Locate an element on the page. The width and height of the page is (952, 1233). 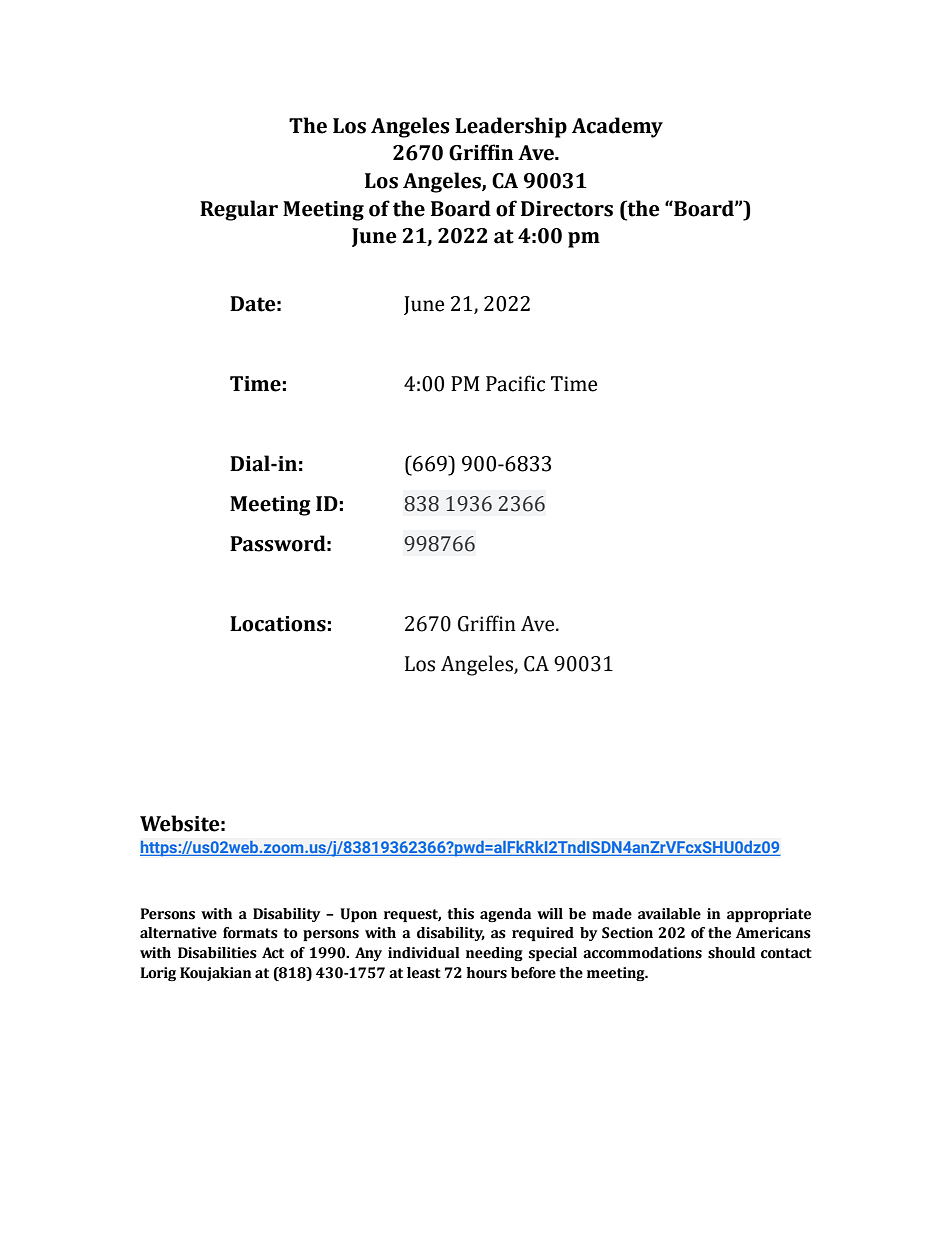
should is located at coordinates (731, 953).
